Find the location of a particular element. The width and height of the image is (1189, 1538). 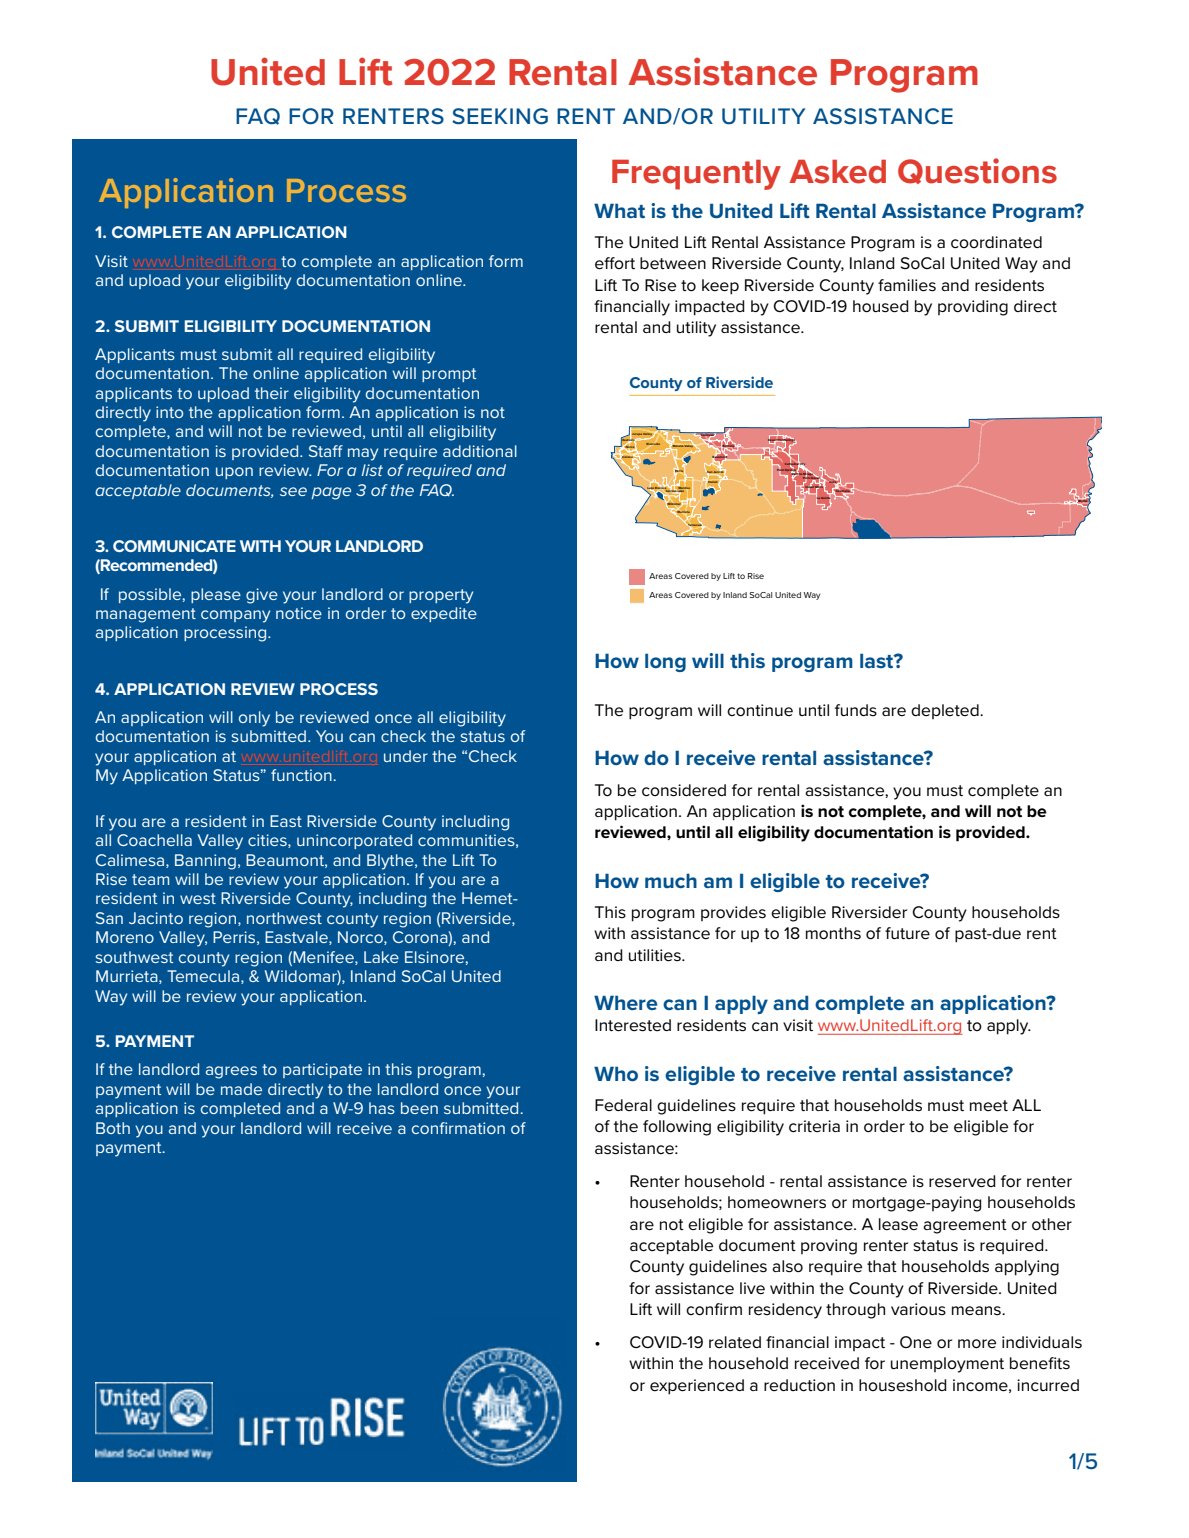

What is located at coordinates (619, 210).
